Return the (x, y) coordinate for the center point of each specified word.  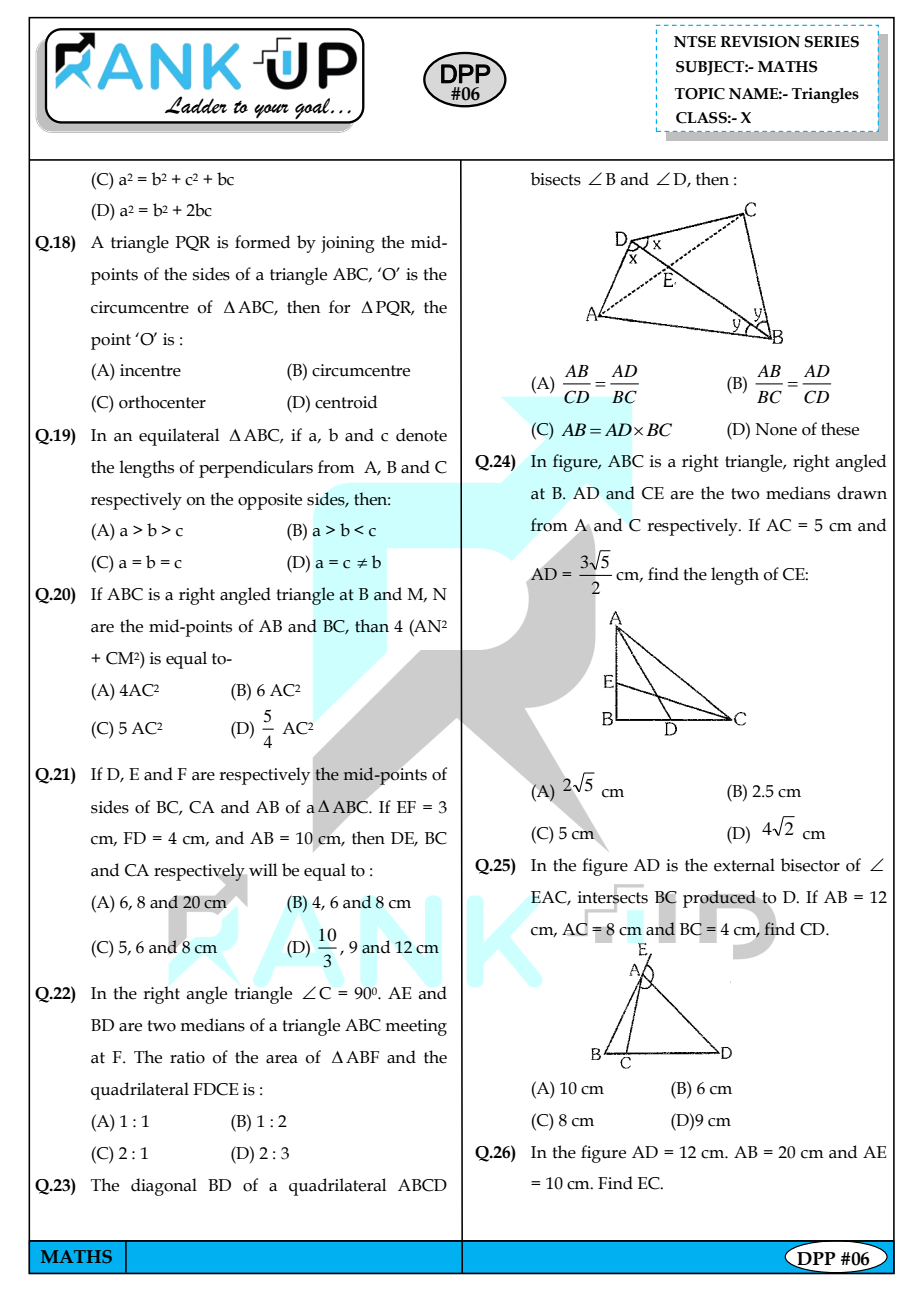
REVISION (760, 42)
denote (421, 435)
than (372, 626)
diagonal (164, 1187)
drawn (862, 493)
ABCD (422, 1185)
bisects (556, 179)
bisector (810, 865)
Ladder (196, 105)
